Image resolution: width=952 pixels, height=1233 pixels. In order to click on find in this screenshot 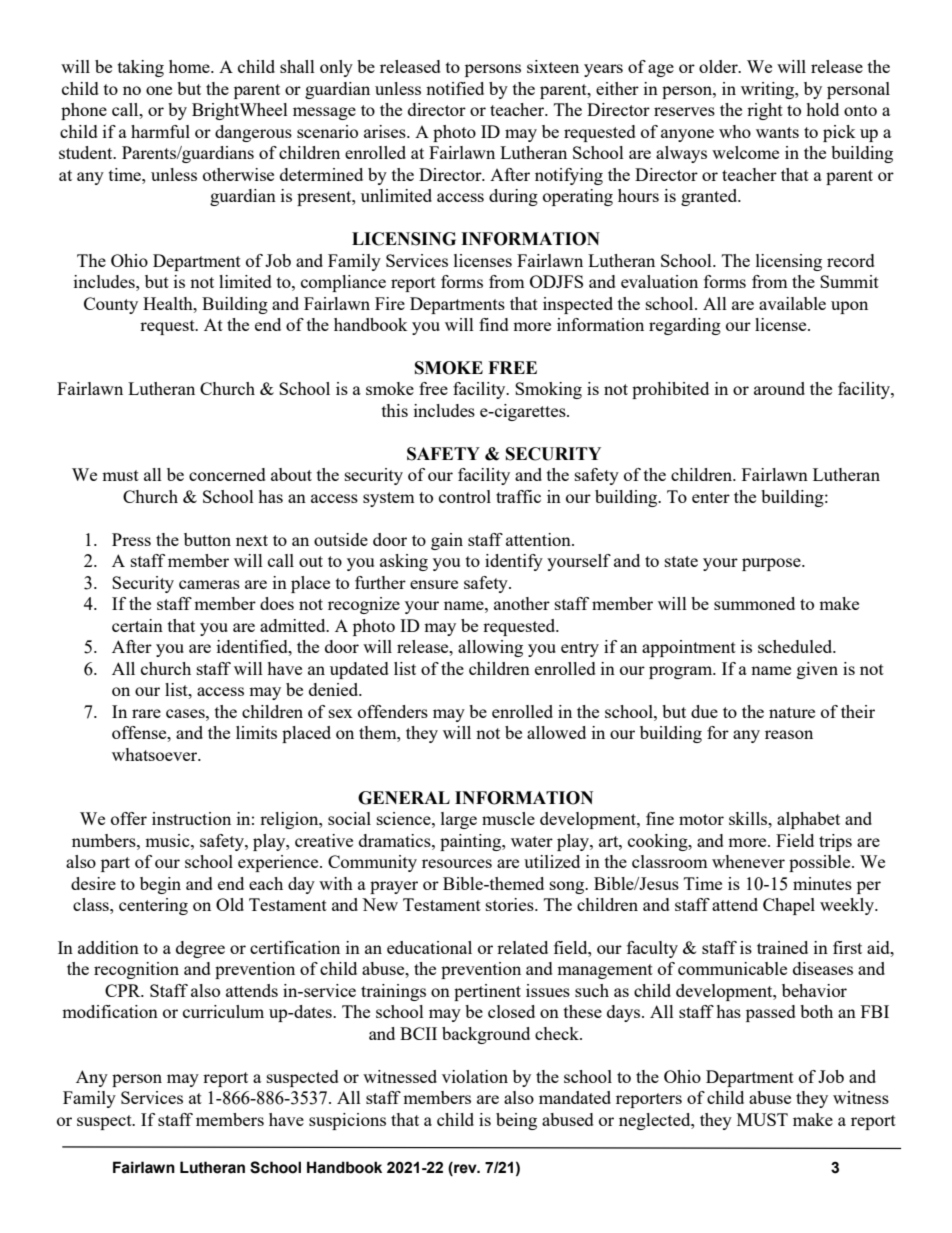, I will do `click(494, 324)`.
